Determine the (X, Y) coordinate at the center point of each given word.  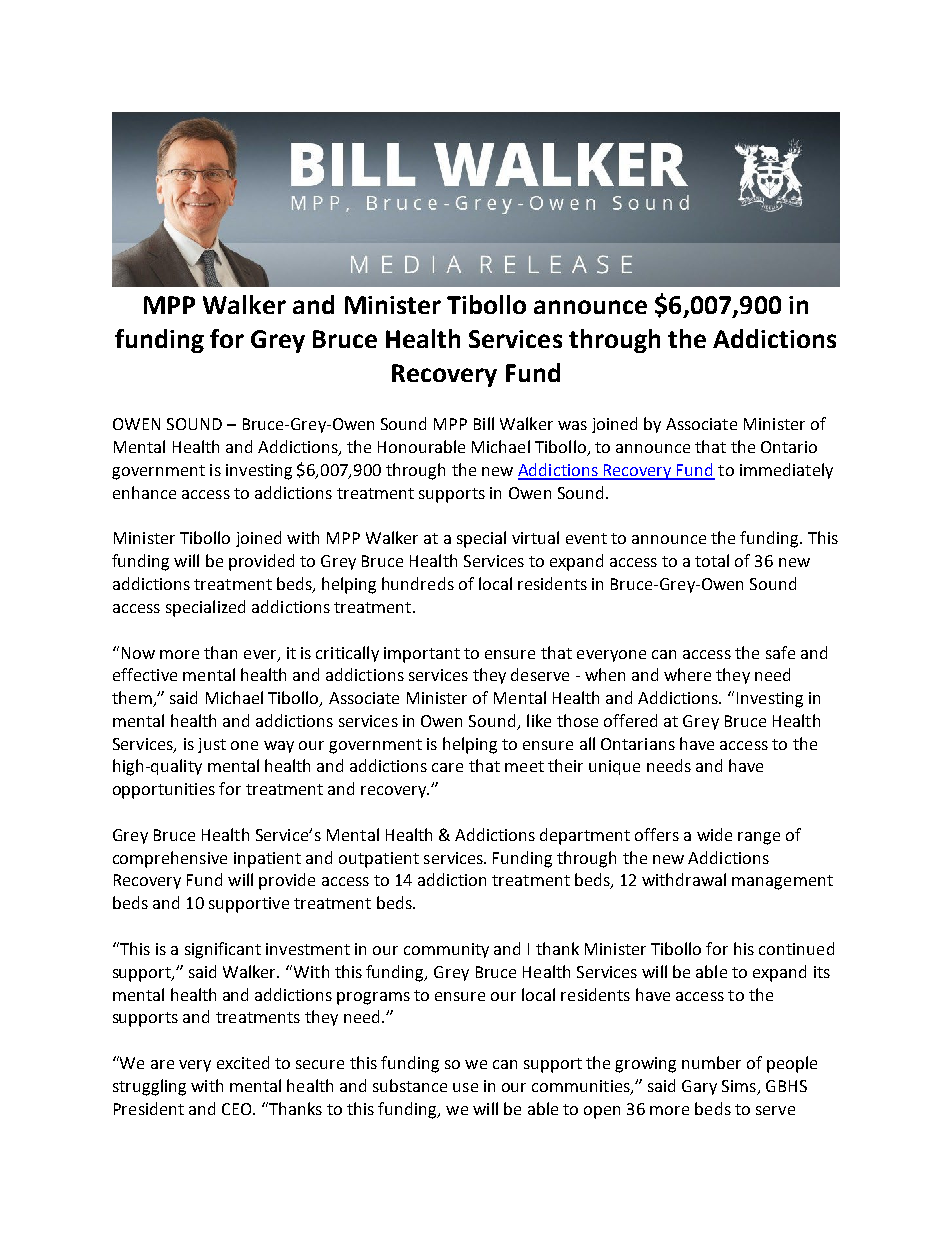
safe (780, 652)
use (465, 1087)
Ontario (789, 447)
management (782, 882)
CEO (238, 1109)
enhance (144, 492)
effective (145, 674)
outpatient (379, 860)
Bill (484, 423)
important (422, 655)
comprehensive (170, 859)
